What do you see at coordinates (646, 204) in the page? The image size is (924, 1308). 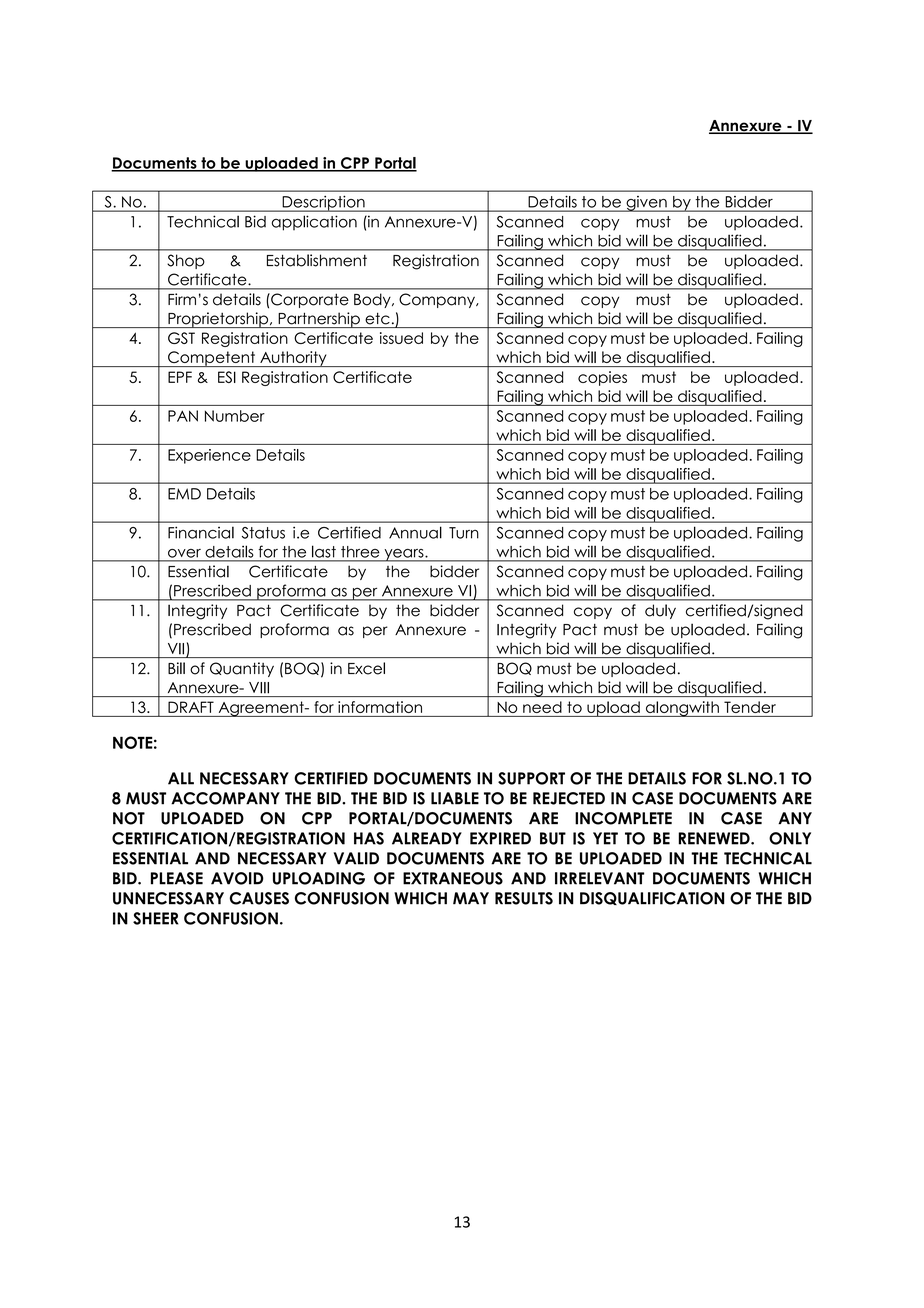 I see `given` at bounding box center [646, 204].
